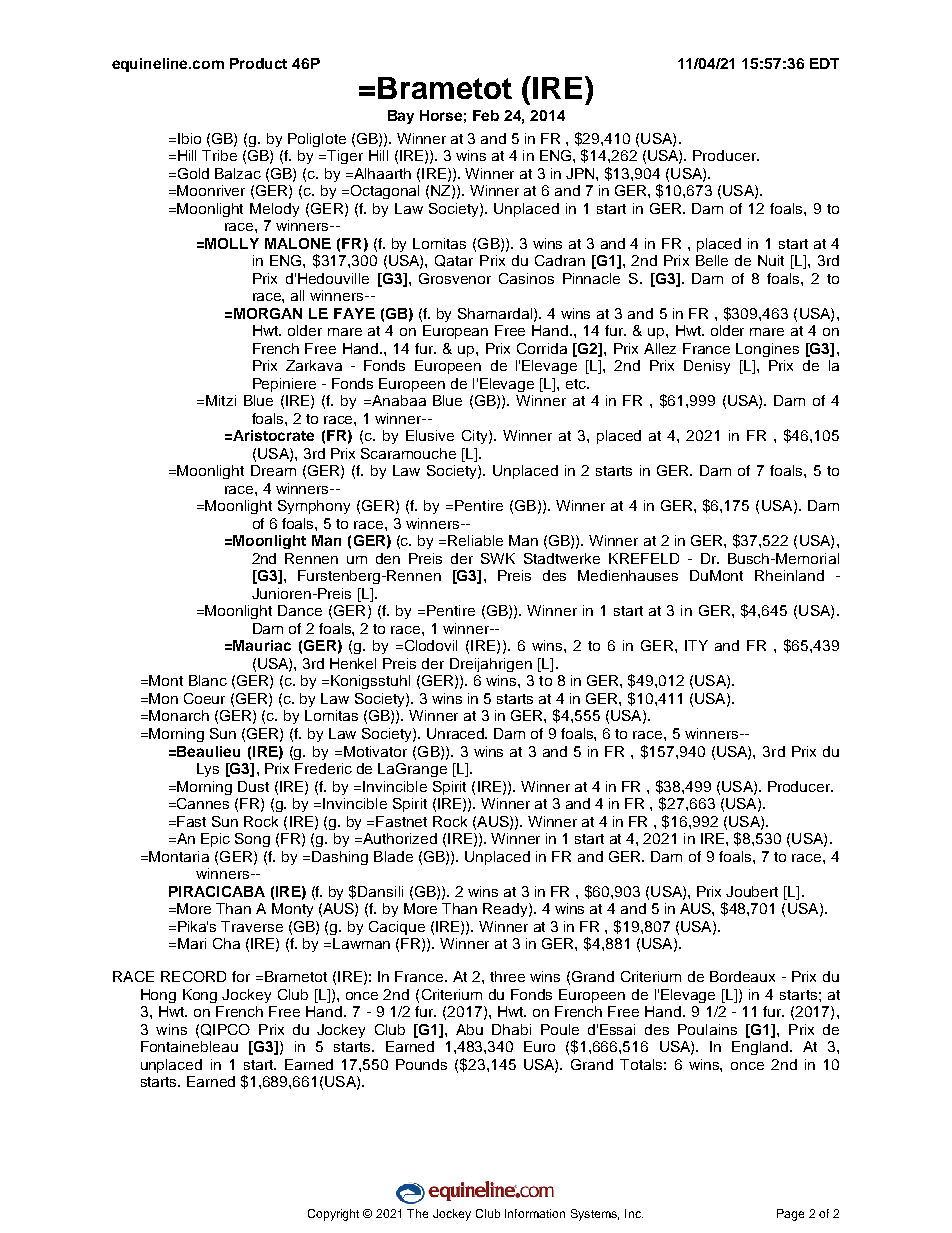 This document has width=952, height=1233. What do you see at coordinates (507, 976) in the document?
I see `three` at bounding box center [507, 976].
